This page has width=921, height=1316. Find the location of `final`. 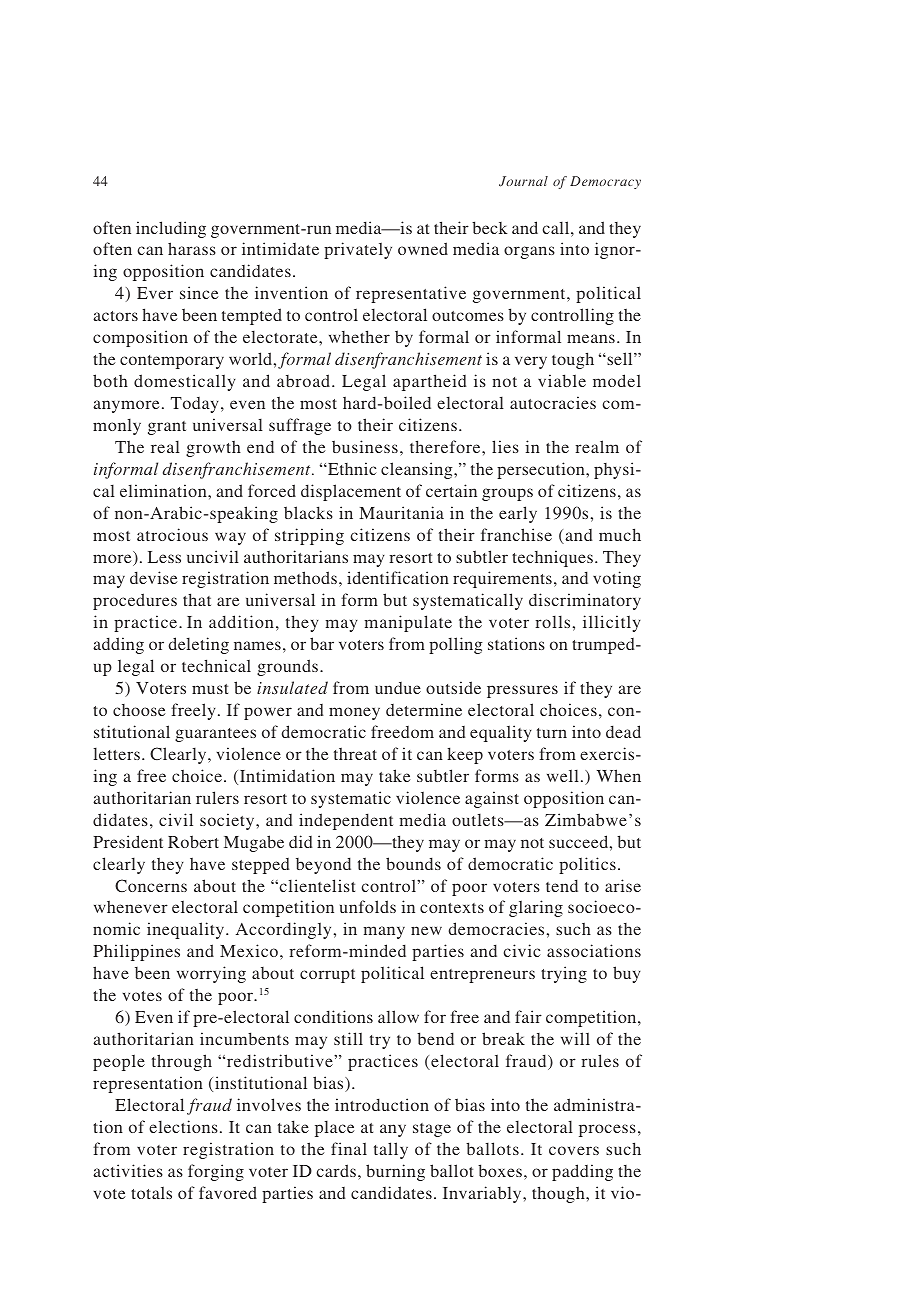

final is located at coordinates (349, 1148).
